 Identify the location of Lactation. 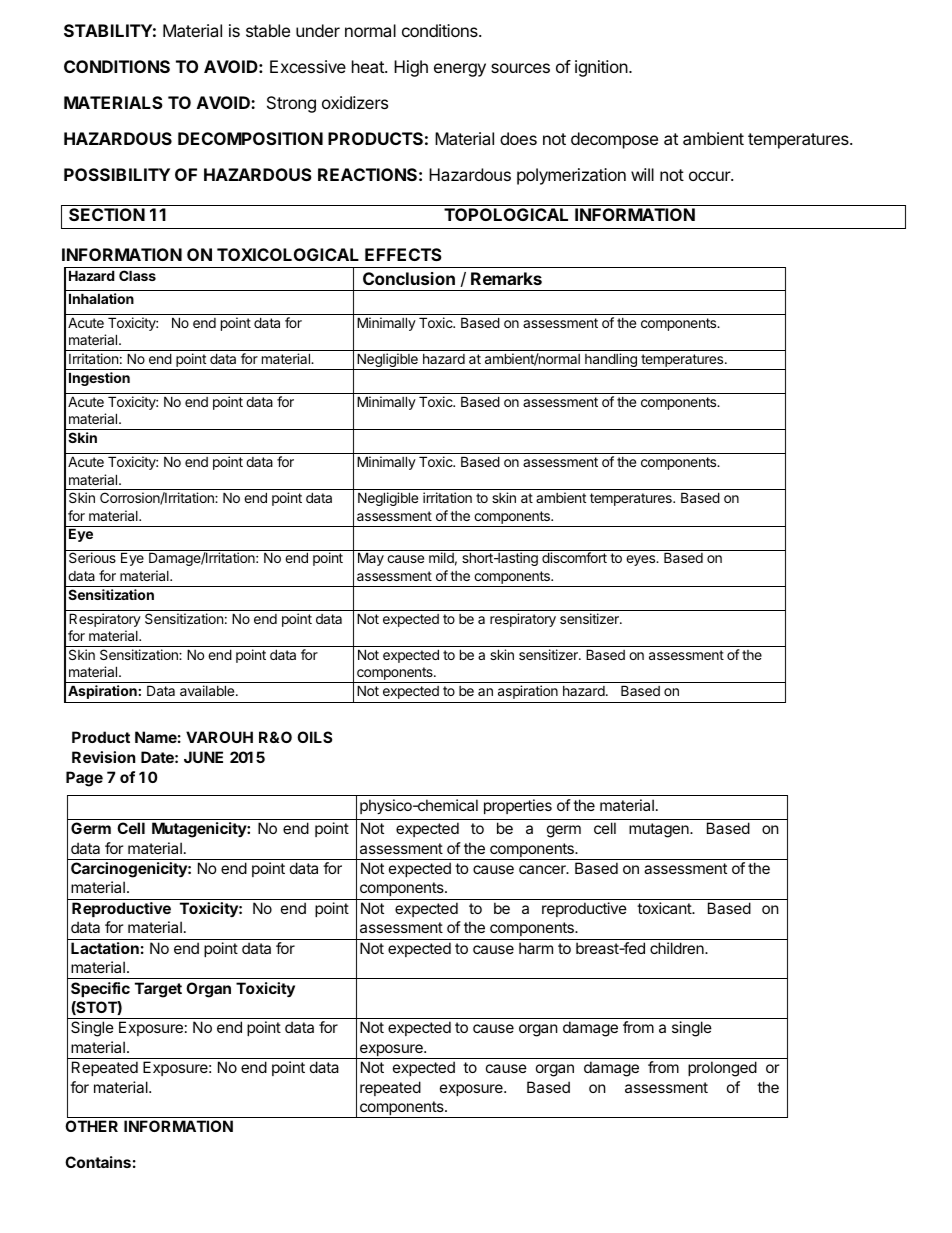
(105, 948).
